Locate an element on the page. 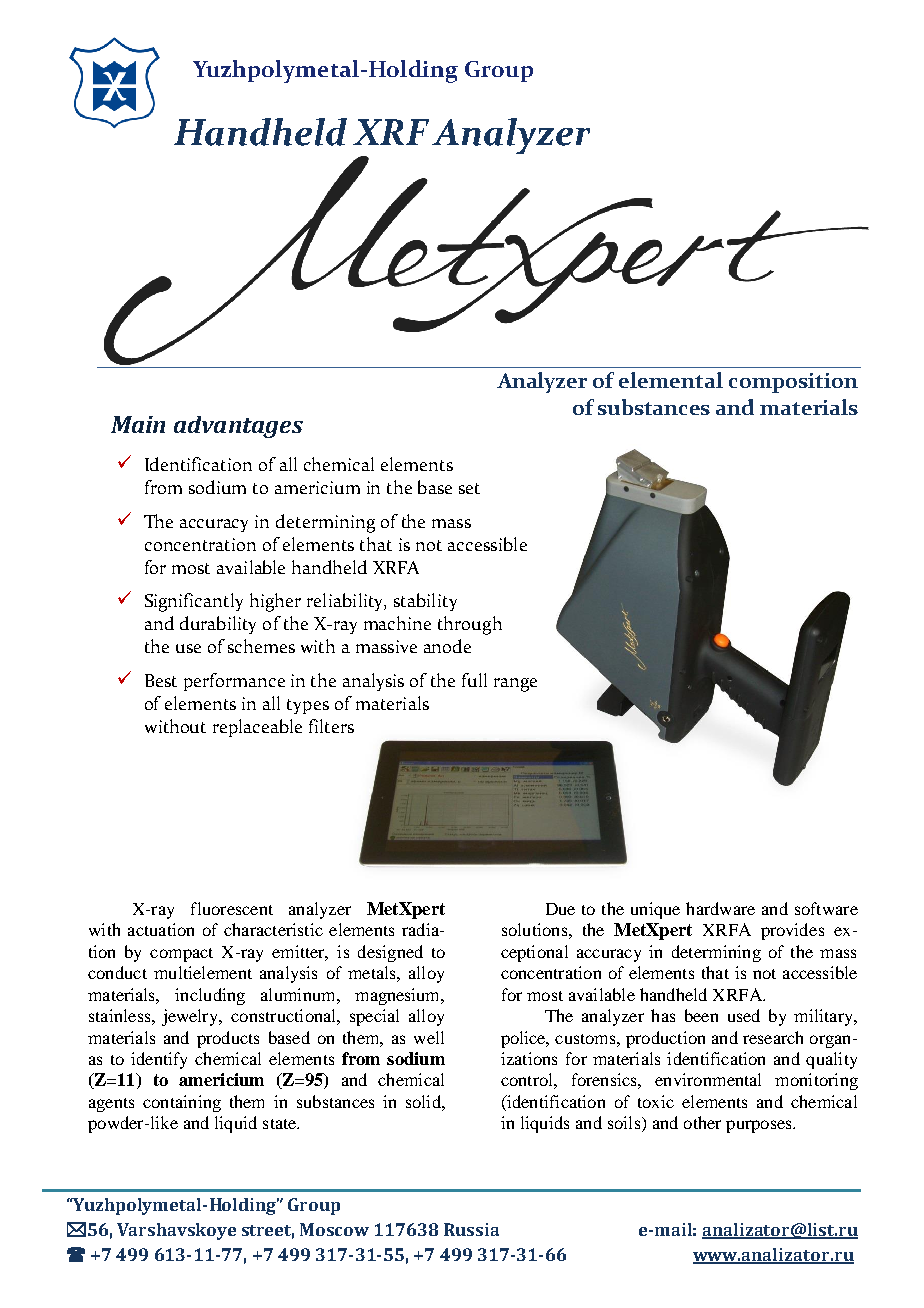 This page has width=924, height=1308. hardware is located at coordinates (720, 908).
